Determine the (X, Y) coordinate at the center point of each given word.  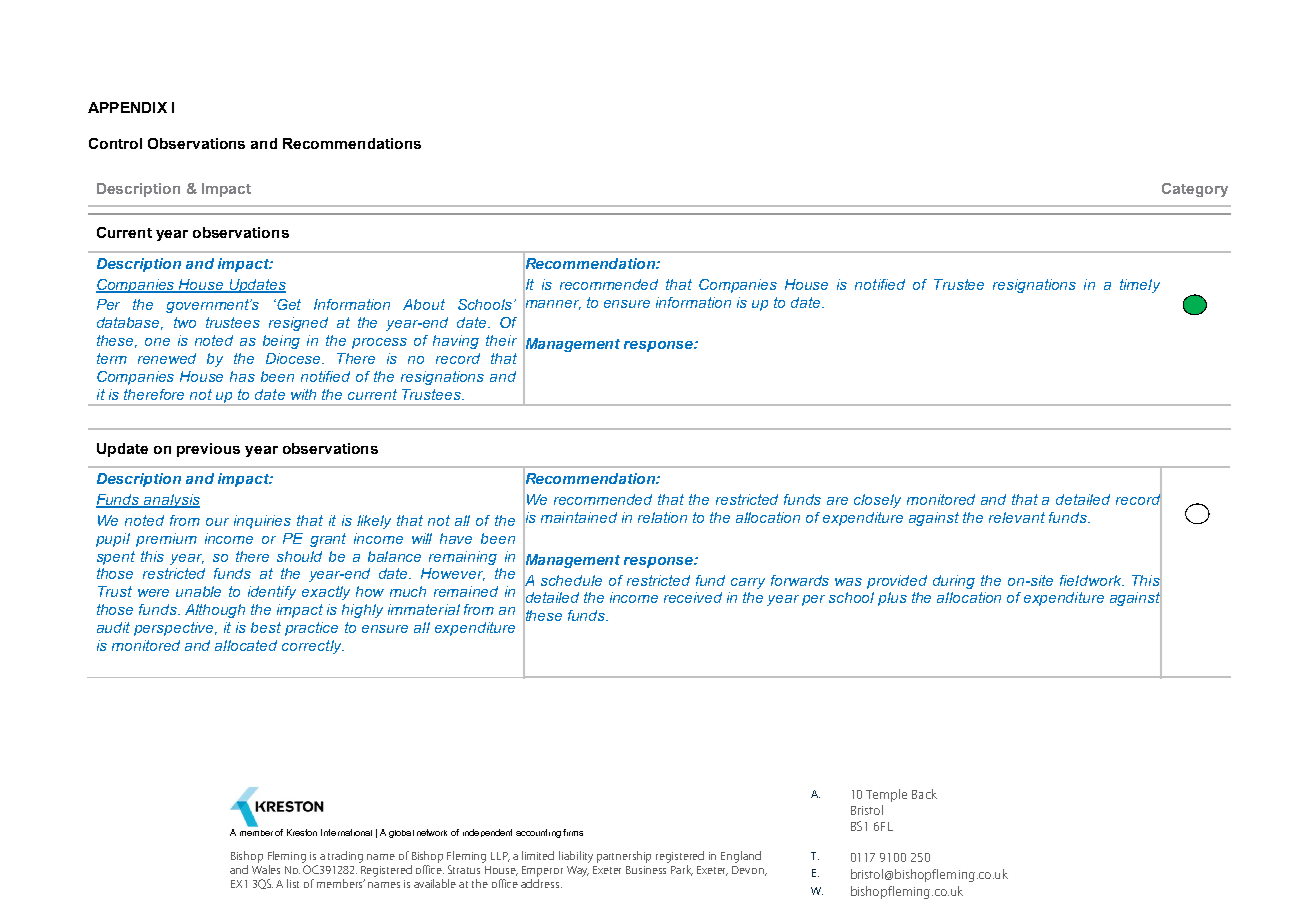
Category (1195, 190)
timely (1140, 286)
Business (646, 870)
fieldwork (1092, 580)
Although (215, 611)
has (242, 376)
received (693, 597)
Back (924, 794)
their (501, 340)
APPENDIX (127, 107)
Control (115, 143)
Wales (266, 868)
